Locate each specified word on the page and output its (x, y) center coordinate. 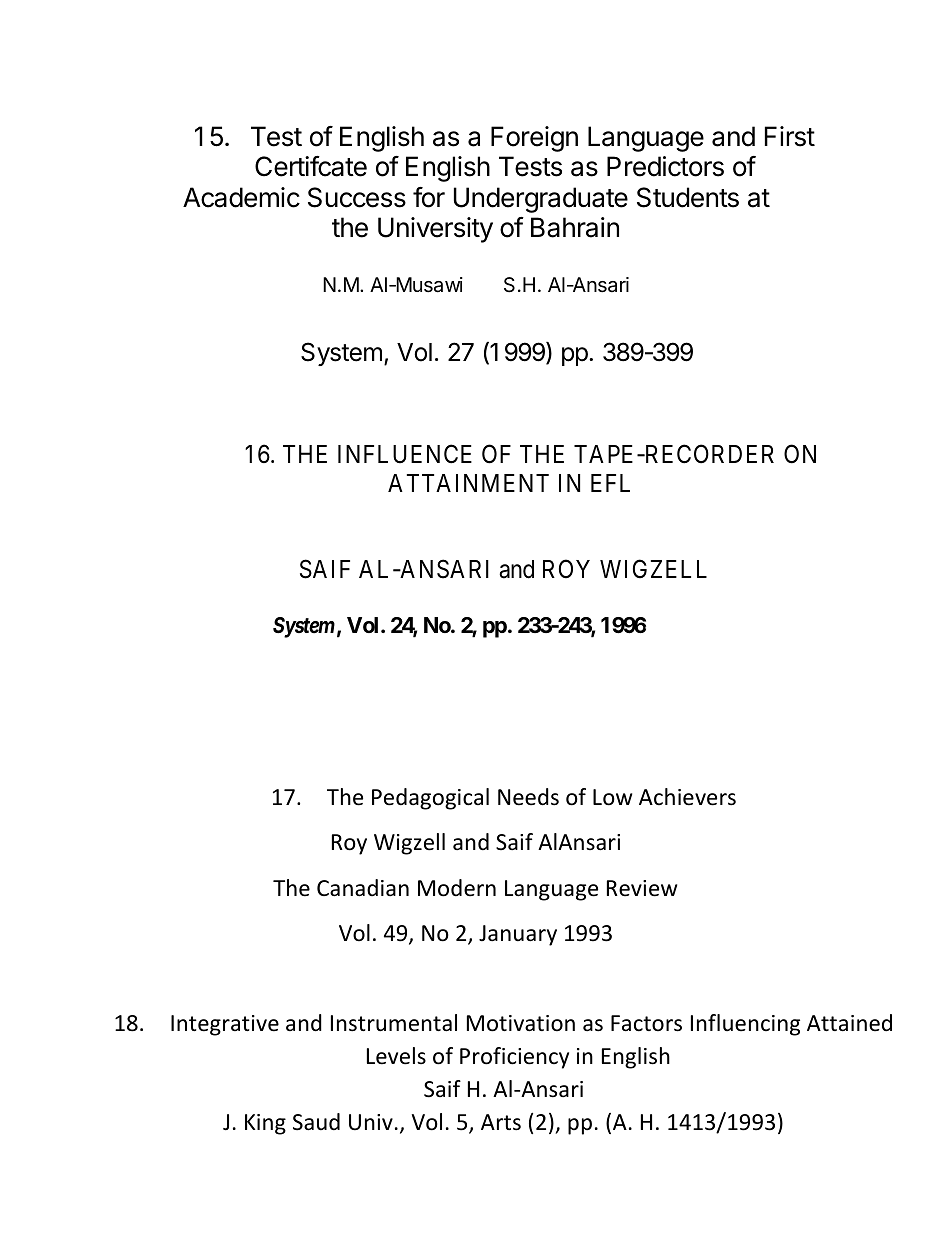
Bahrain (575, 227)
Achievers (687, 797)
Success (357, 197)
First (790, 136)
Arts (501, 1122)
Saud (316, 1122)
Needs (528, 797)
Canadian (363, 888)
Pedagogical (430, 799)
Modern (457, 888)
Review (642, 888)
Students (688, 197)
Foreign (534, 139)
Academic (241, 197)
